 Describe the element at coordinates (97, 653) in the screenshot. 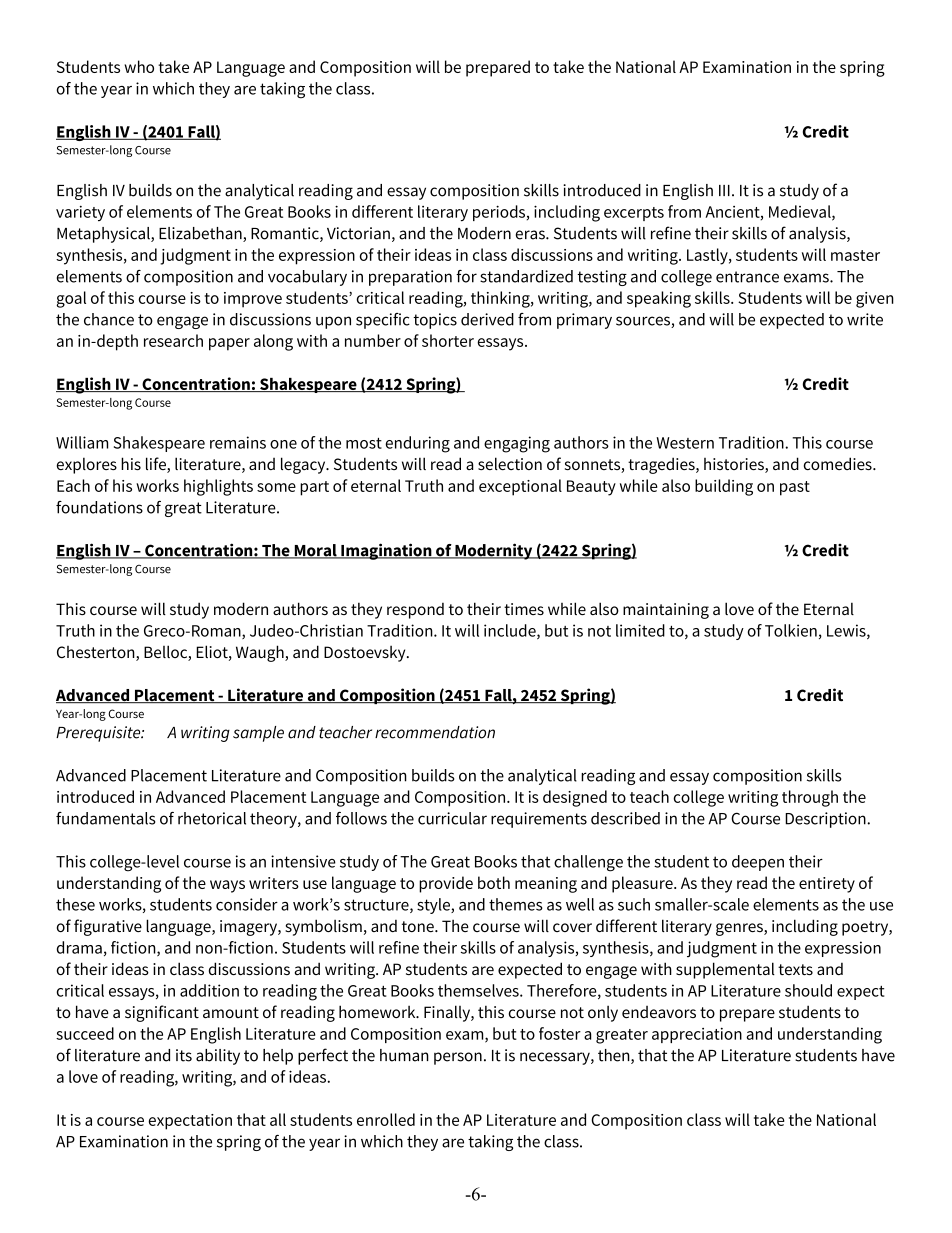

I see `Chesterton` at that location.
